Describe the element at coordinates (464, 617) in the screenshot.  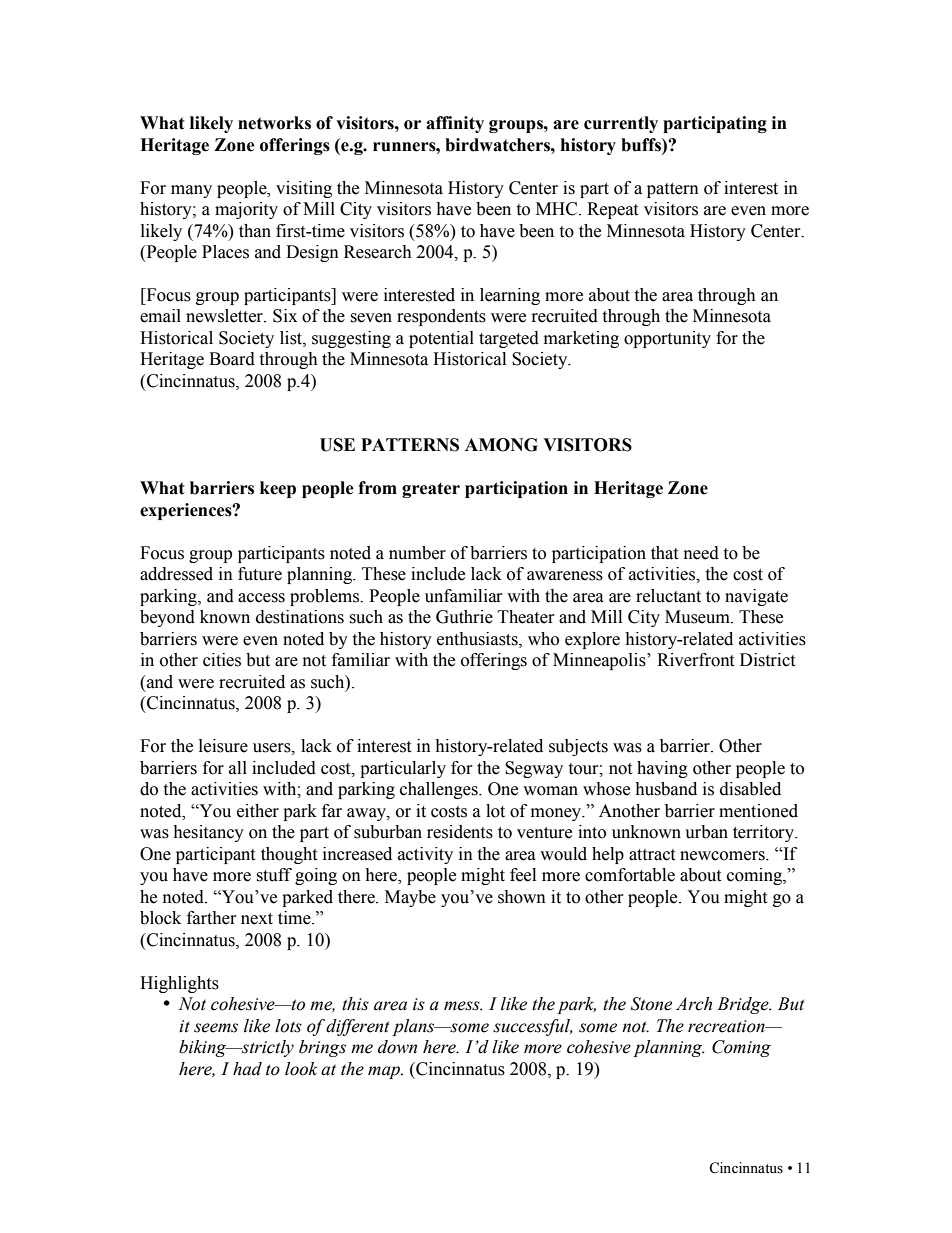
I see `Guthrie` at that location.
